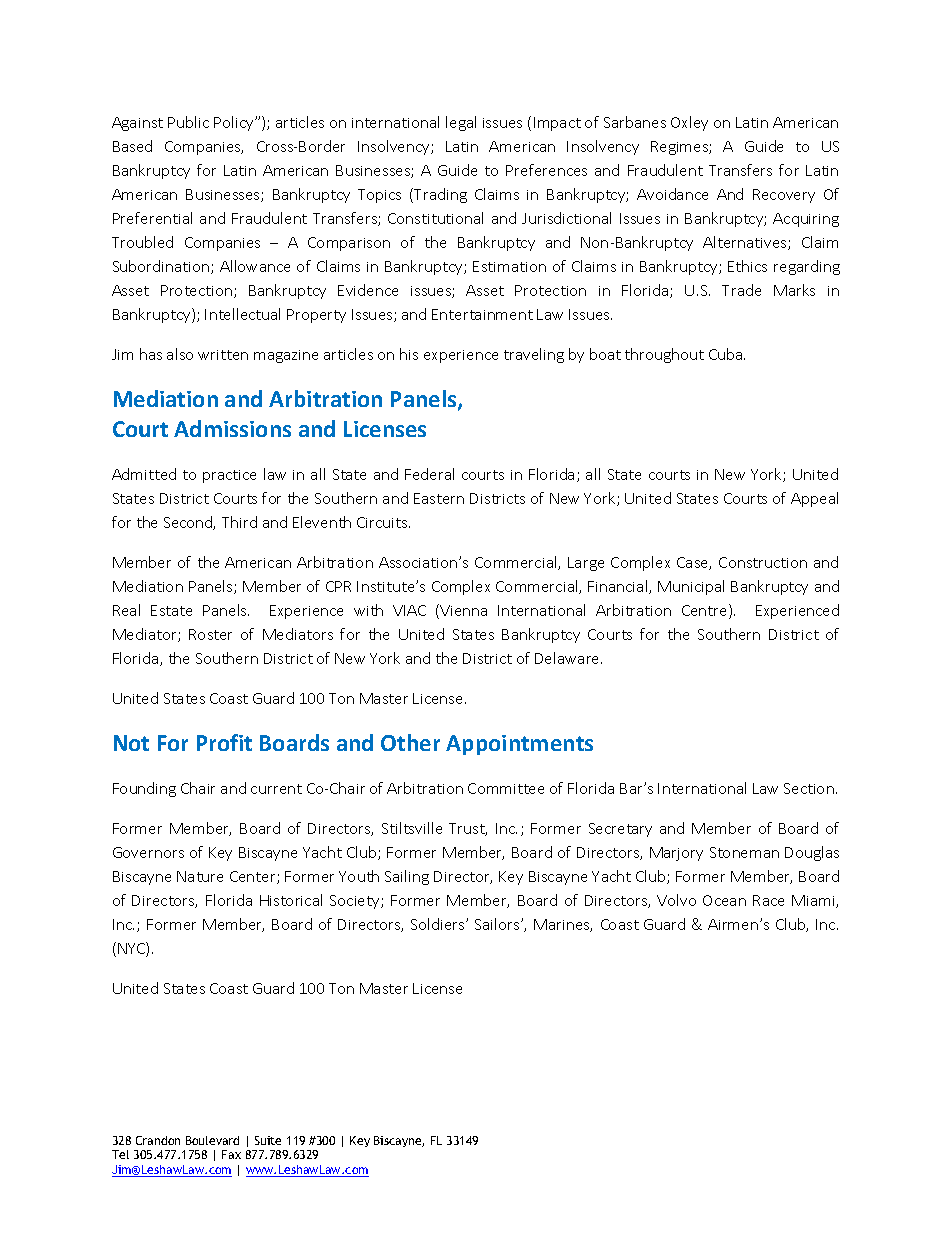  Describe the element at coordinates (461, 123) in the screenshot. I see `legal` at that location.
